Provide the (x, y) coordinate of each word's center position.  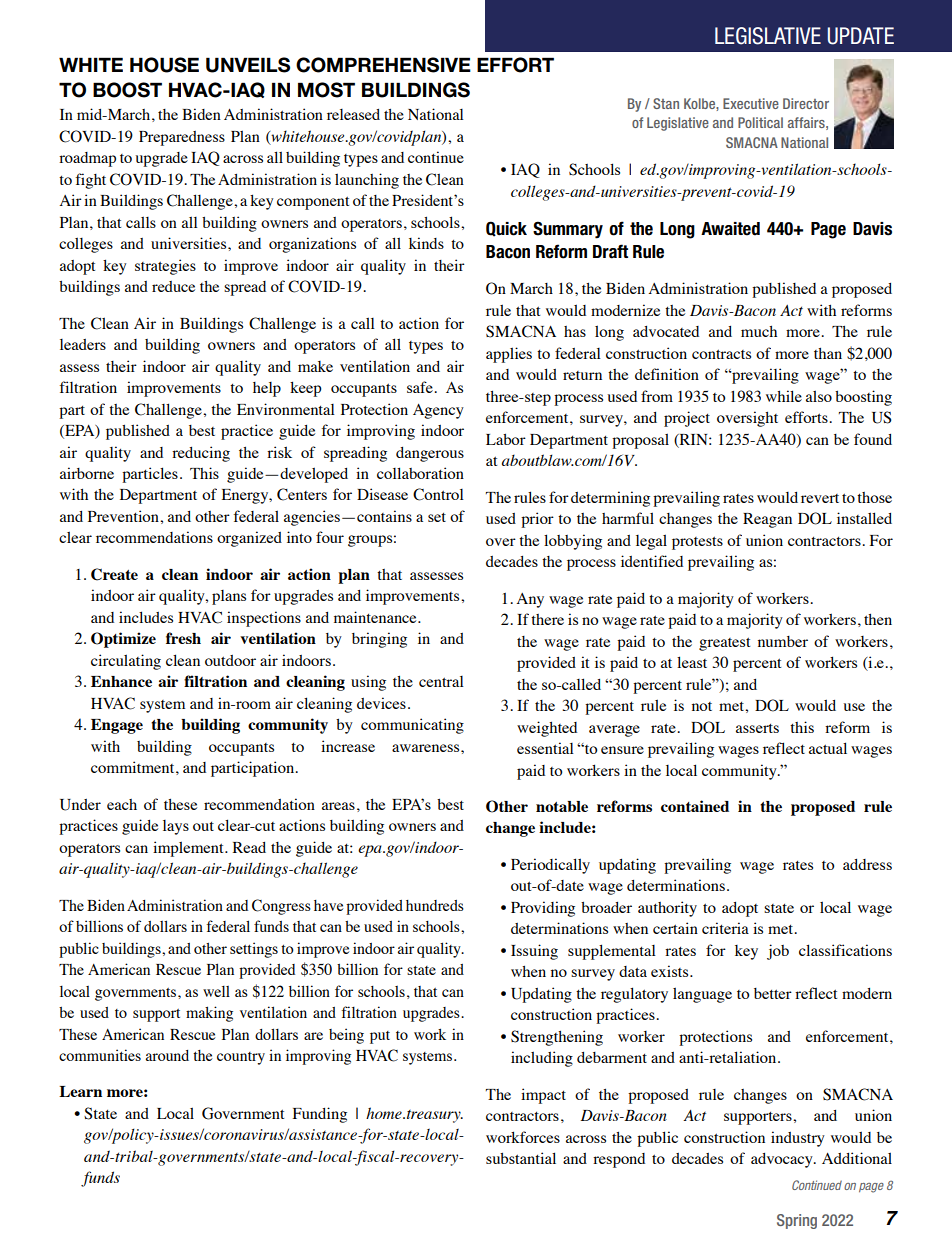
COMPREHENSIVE (383, 65)
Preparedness (182, 138)
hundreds (435, 905)
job (778, 952)
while (784, 396)
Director (806, 103)
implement (189, 849)
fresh (183, 638)
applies (509, 355)
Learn (80, 1091)
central (441, 681)
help (267, 389)
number (783, 641)
